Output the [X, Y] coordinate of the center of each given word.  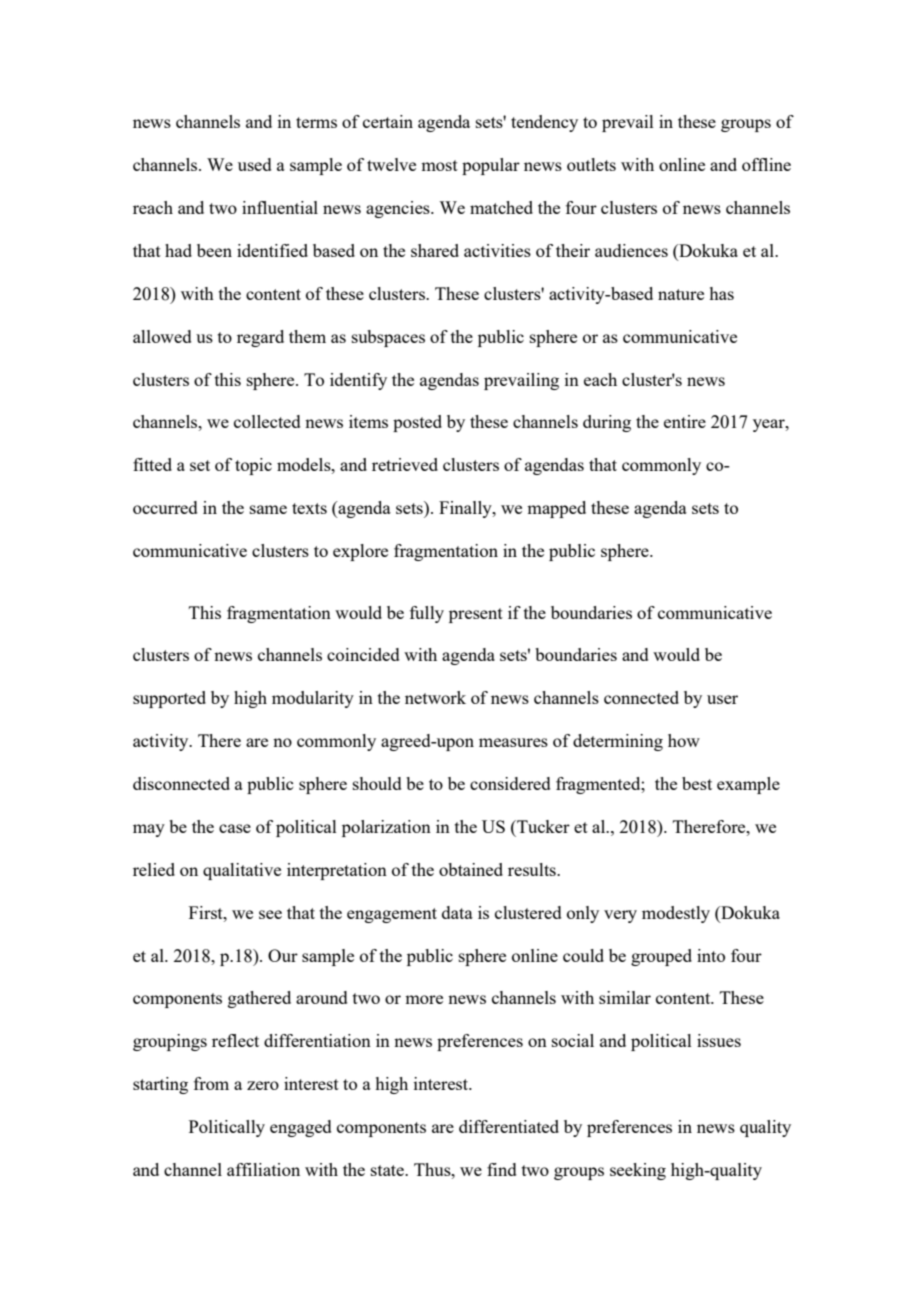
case [235, 828]
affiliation [263, 1169]
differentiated [509, 1126]
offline [766, 164]
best [697, 783]
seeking [638, 1171]
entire [685, 421]
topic [253, 466]
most [439, 165]
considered [510, 783]
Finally [466, 509]
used [255, 164]
